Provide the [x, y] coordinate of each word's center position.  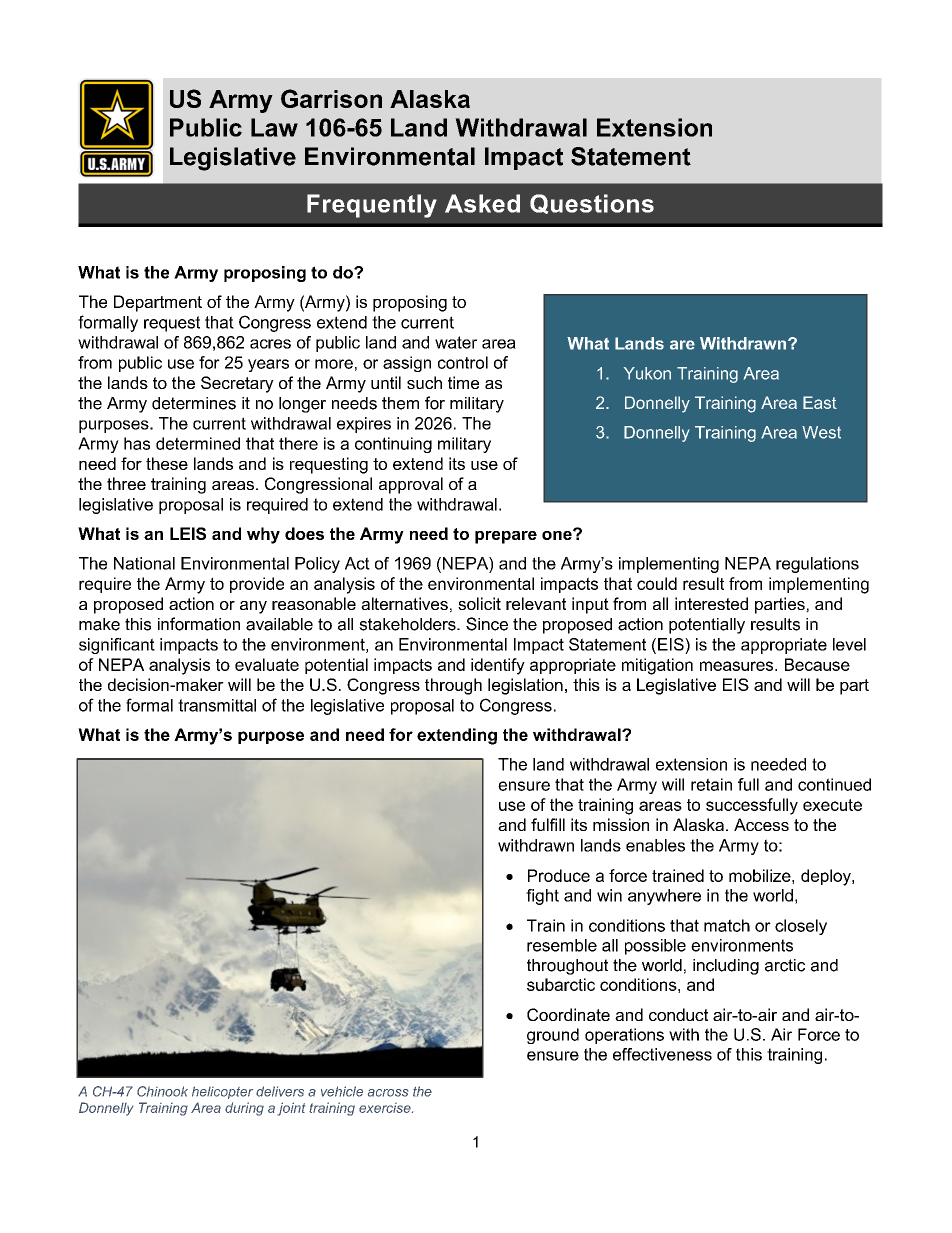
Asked [482, 203]
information [199, 624]
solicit [479, 603]
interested [711, 603]
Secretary [237, 384]
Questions [592, 204]
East [820, 402]
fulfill [548, 824]
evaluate [267, 664]
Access [761, 824]
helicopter [222, 1092]
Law [274, 127]
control [463, 362]
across [388, 1093]
